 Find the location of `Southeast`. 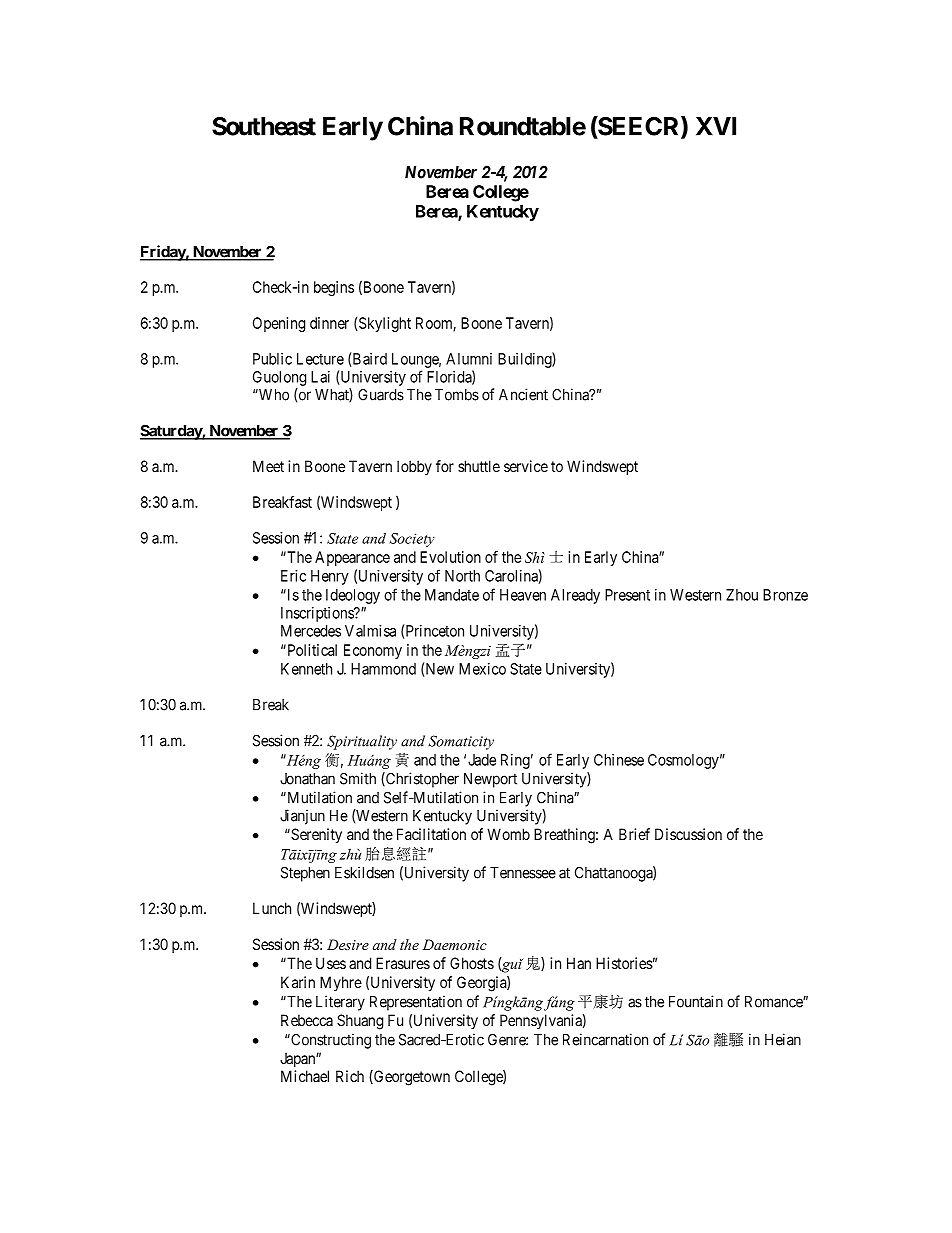

Southeast is located at coordinates (264, 126).
